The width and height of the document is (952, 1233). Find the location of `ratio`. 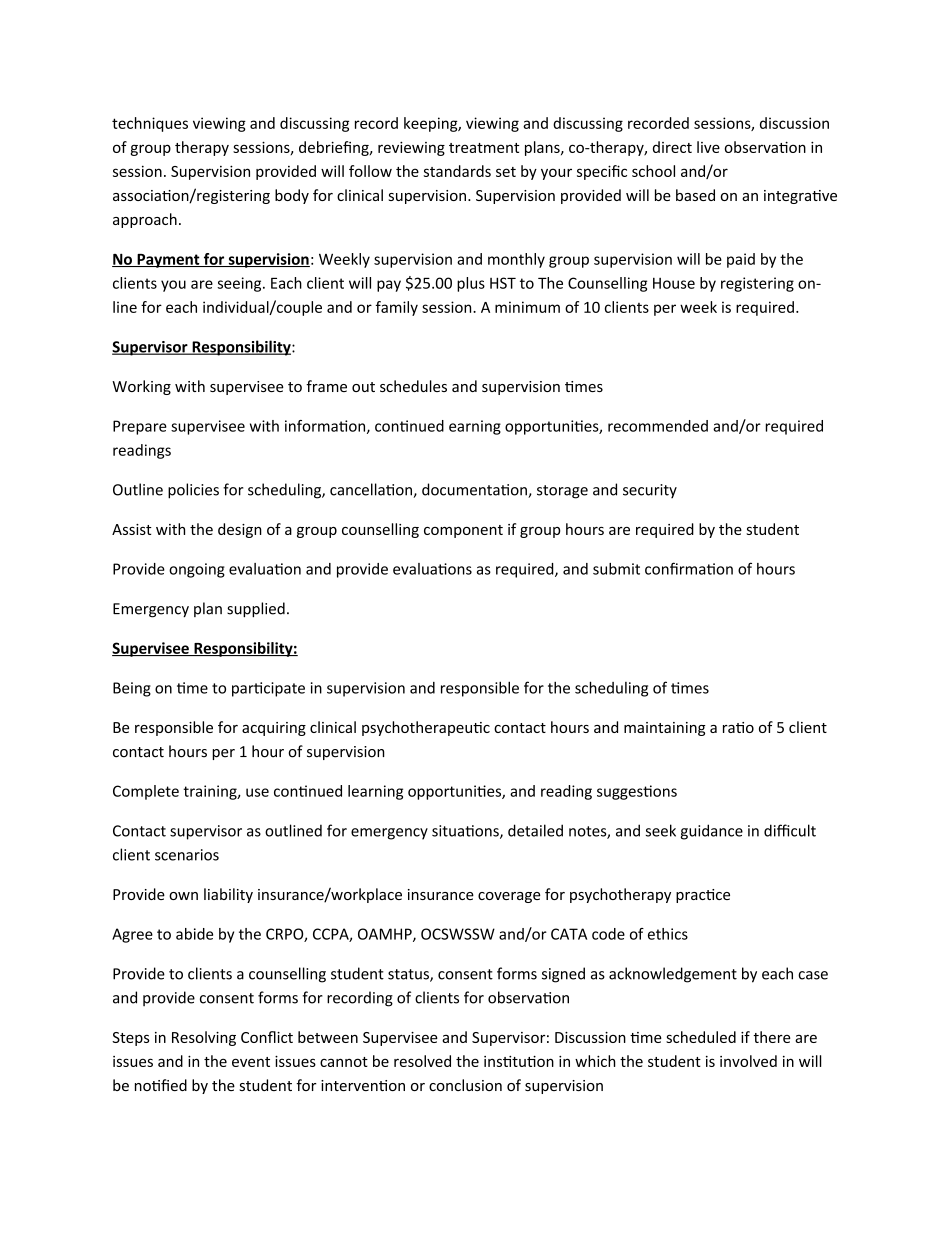

ratio is located at coordinates (738, 727).
